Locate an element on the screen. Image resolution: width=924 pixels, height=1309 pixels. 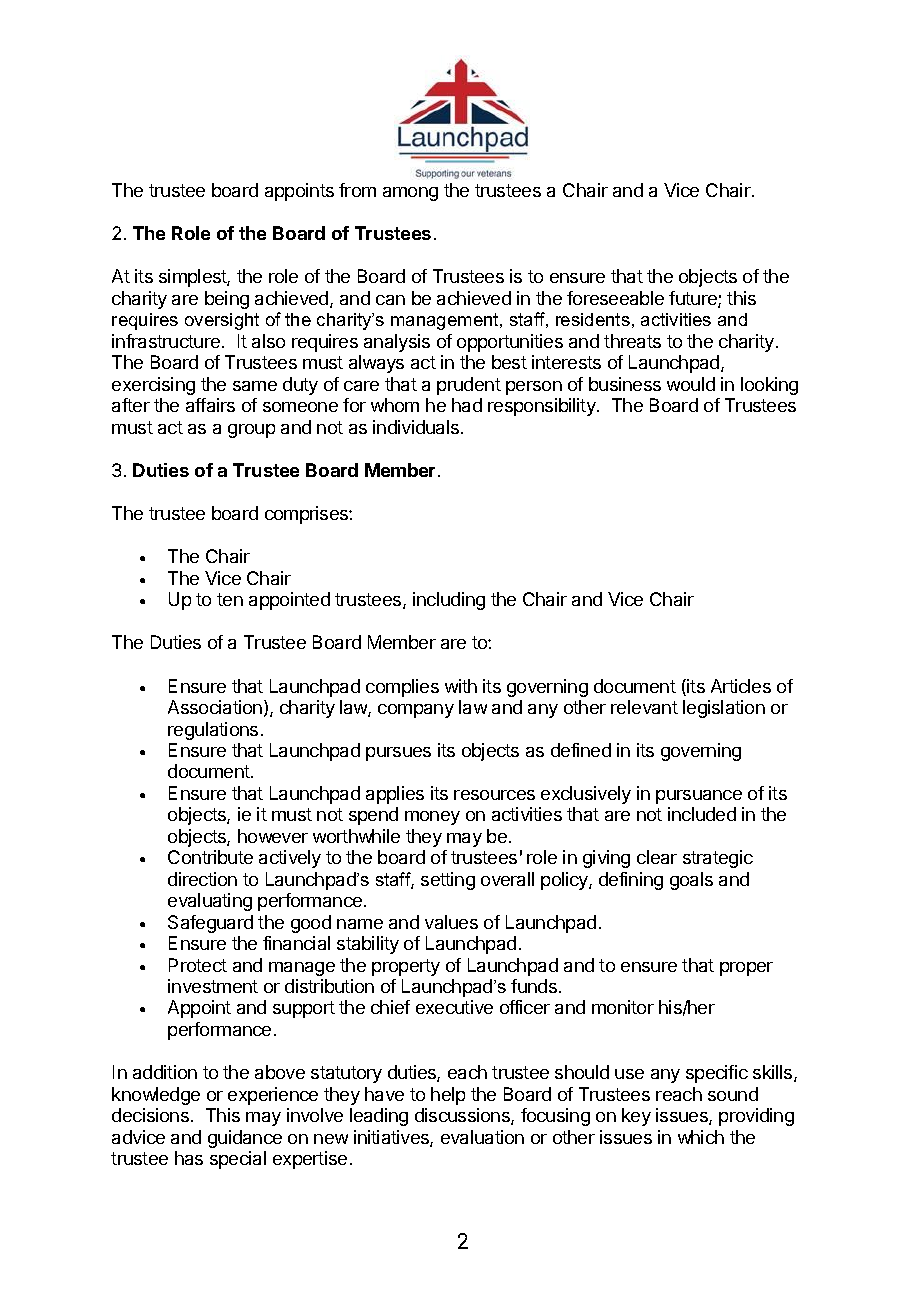
discussions is located at coordinates (463, 1116).
